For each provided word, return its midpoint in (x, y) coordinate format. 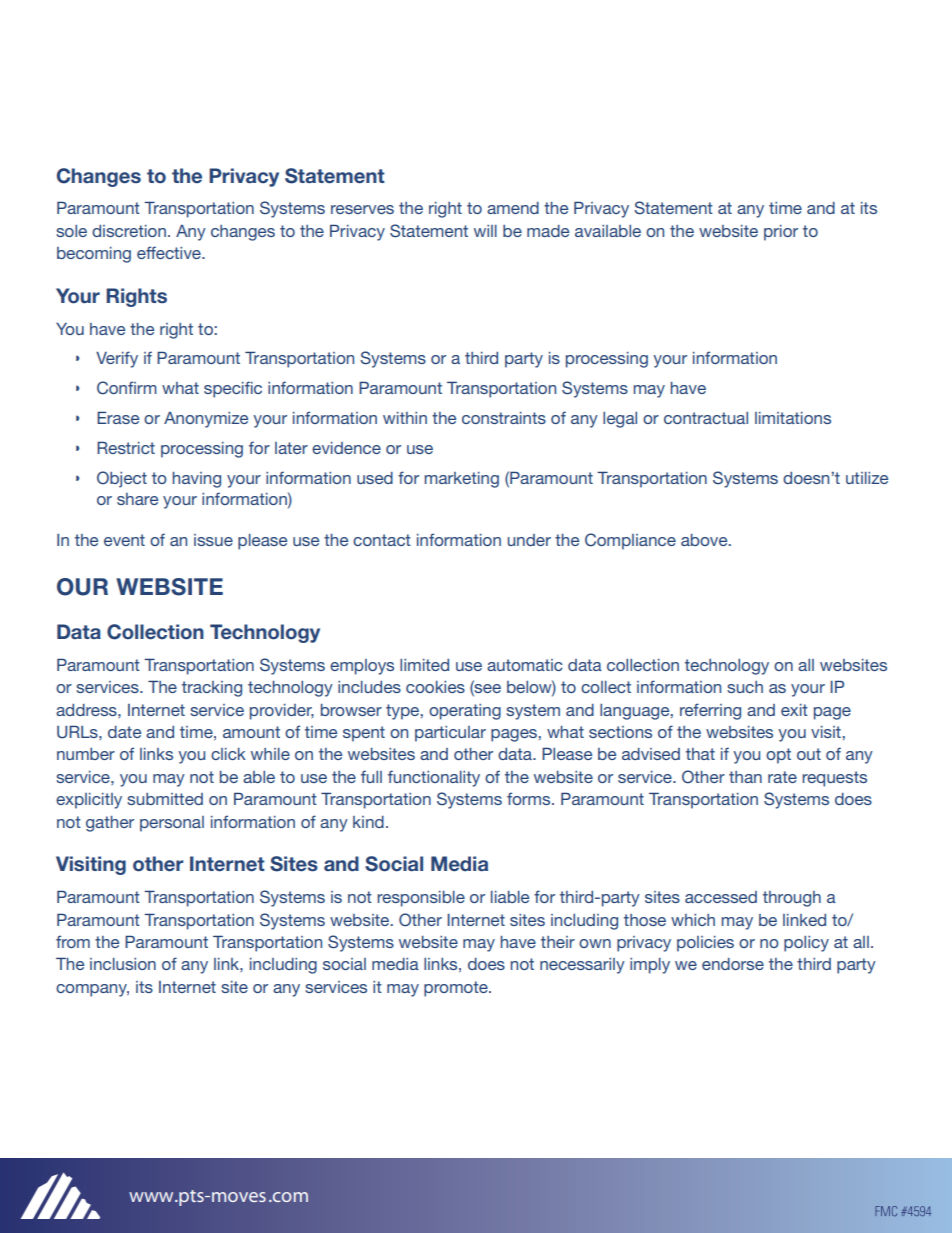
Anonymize (206, 420)
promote (457, 989)
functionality (434, 778)
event (124, 540)
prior (781, 233)
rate (782, 777)
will (485, 231)
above (705, 540)
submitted (165, 799)
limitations (793, 418)
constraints (504, 418)
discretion (129, 231)
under (529, 540)
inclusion (123, 964)
